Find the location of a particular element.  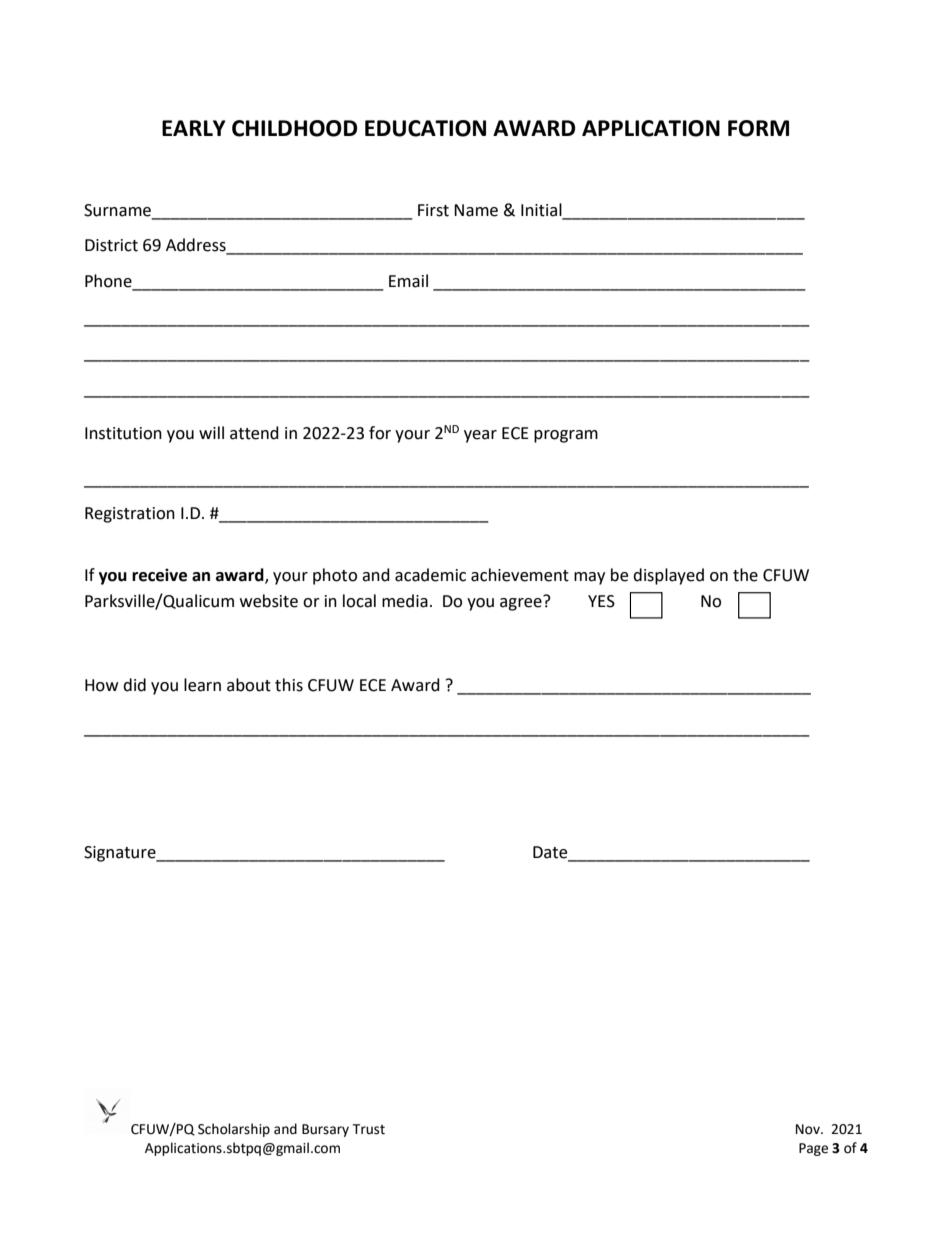

did is located at coordinates (134, 685).
